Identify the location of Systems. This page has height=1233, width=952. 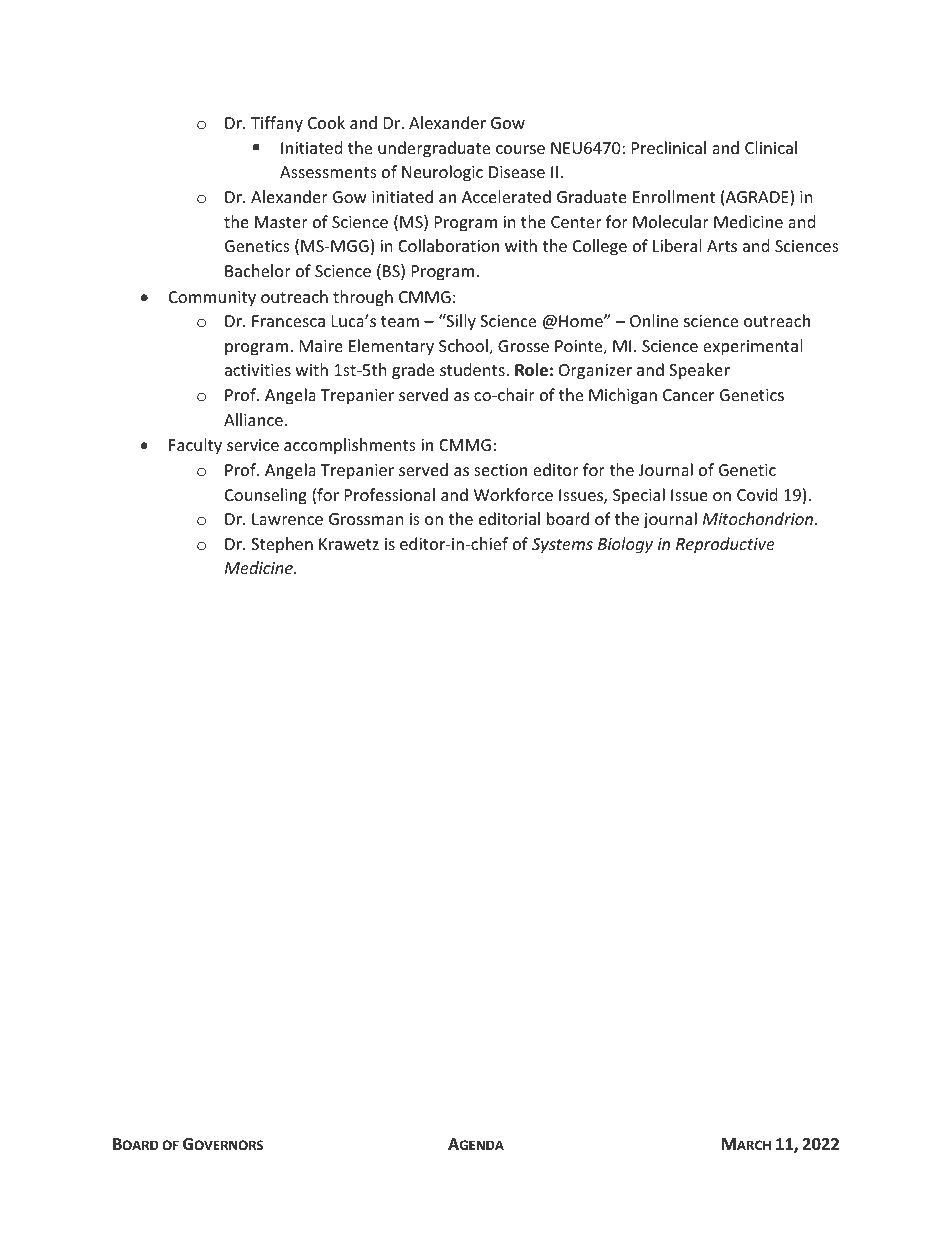
(562, 546).
